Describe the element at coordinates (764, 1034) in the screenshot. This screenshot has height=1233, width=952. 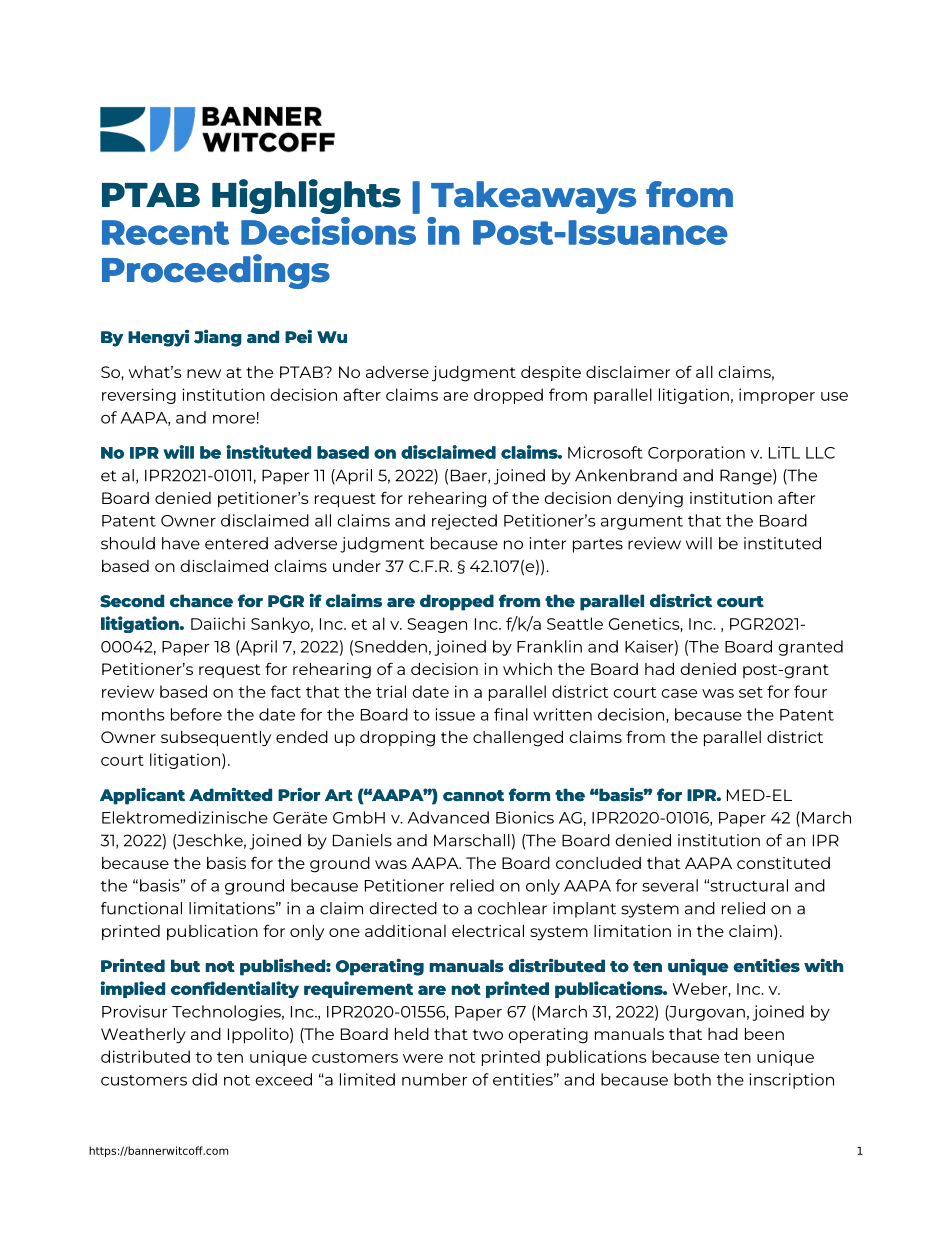
I see `been` at that location.
